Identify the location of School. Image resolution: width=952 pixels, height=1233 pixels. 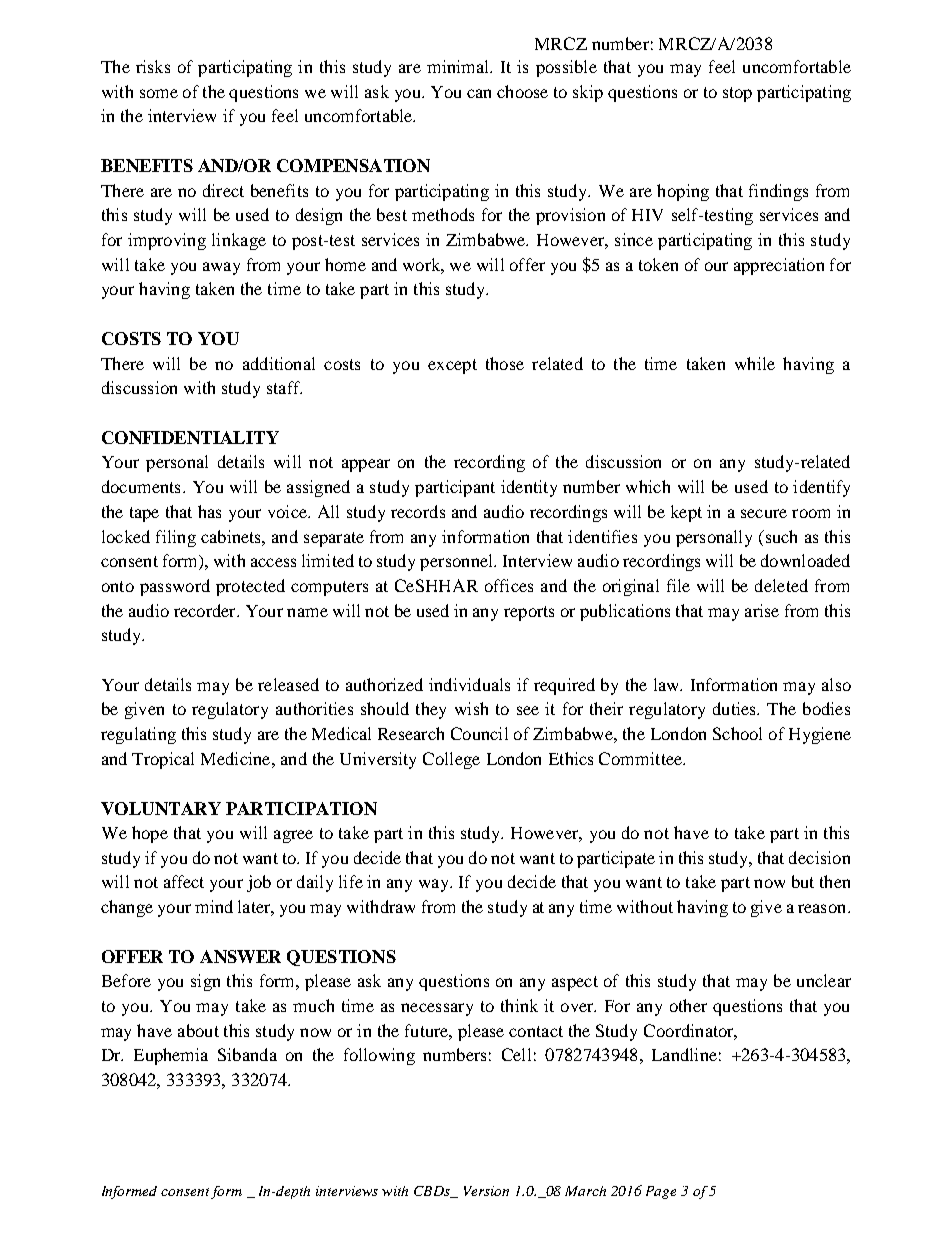
(737, 733).
